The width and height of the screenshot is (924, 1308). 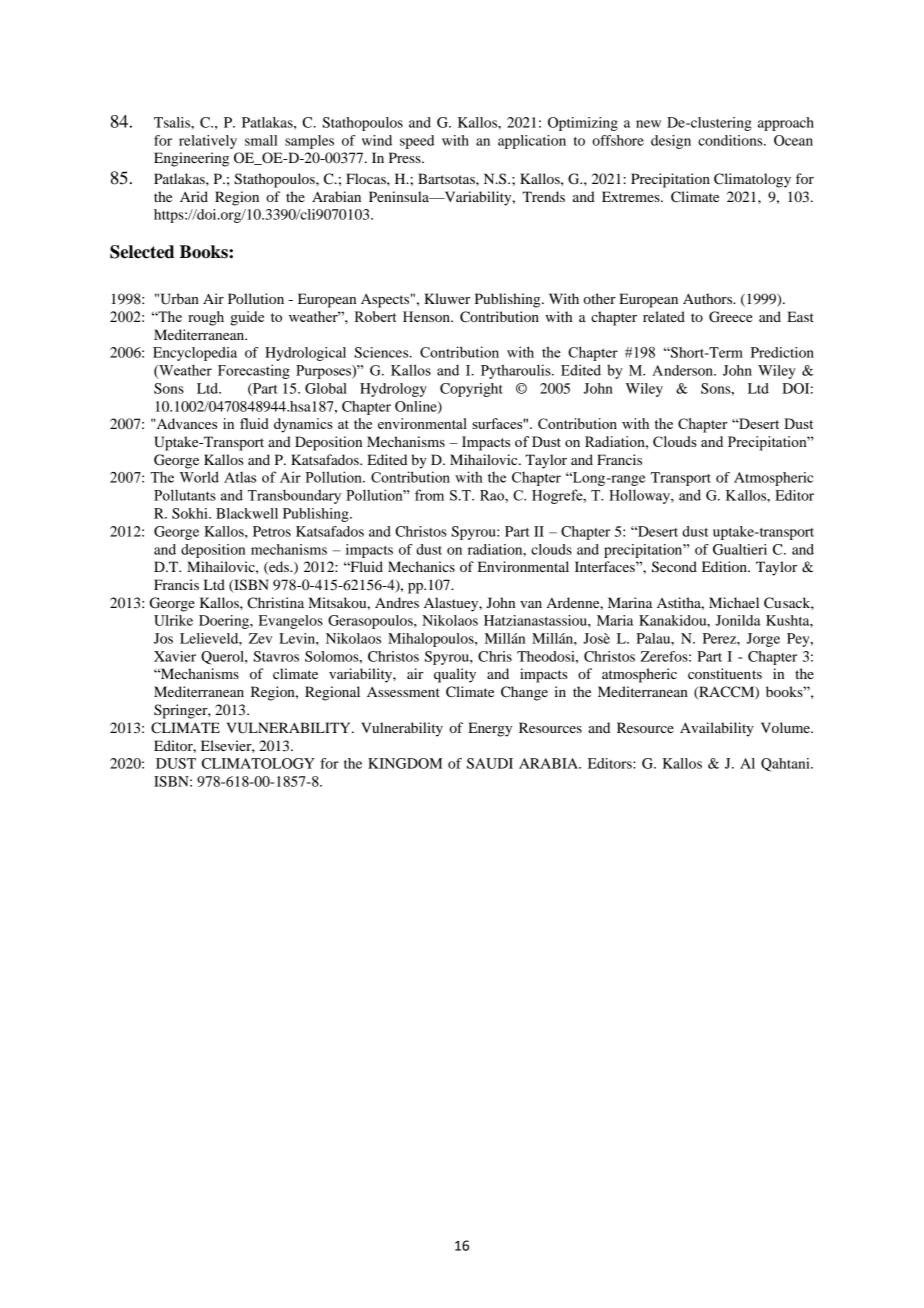 I want to click on relatively, so click(x=208, y=142).
